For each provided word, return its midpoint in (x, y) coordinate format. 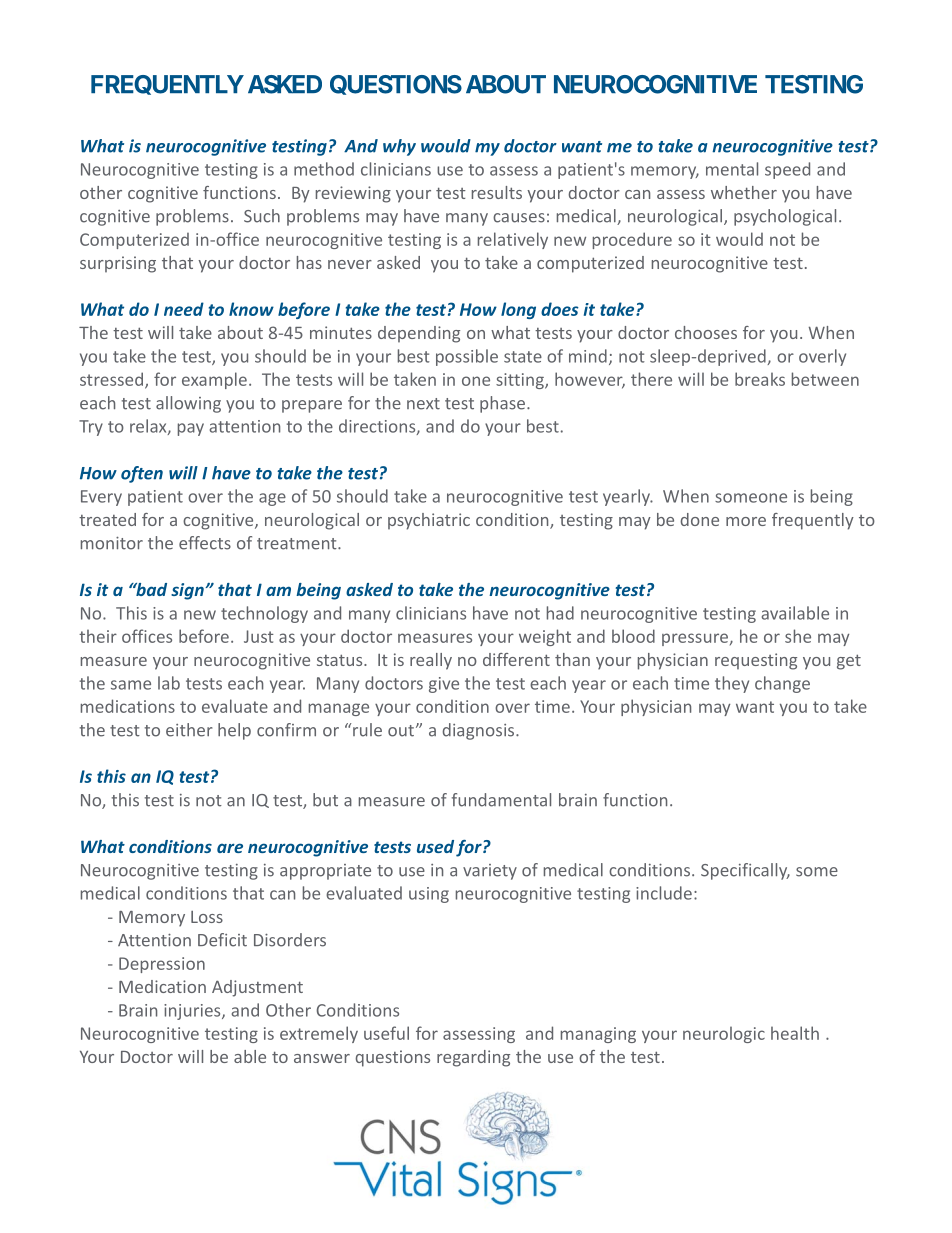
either (189, 730)
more (746, 521)
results (497, 192)
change (782, 684)
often (142, 474)
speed (787, 170)
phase (504, 404)
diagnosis (480, 731)
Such (262, 216)
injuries (193, 1012)
